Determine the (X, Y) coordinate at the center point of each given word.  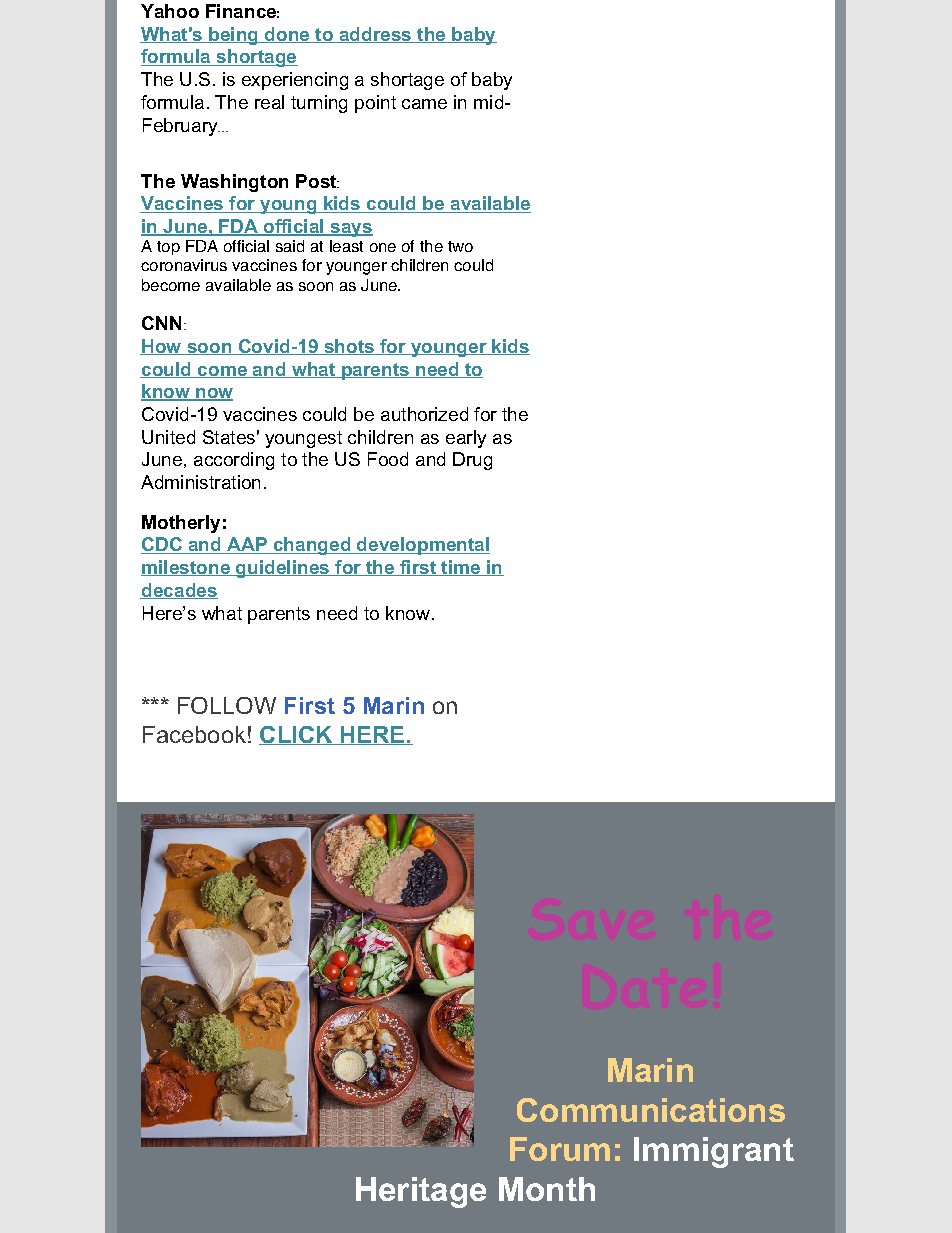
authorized (424, 414)
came (424, 104)
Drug (472, 461)
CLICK (297, 735)
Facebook (194, 734)
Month (547, 1189)
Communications (651, 1110)
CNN (161, 323)
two (460, 246)
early (466, 439)
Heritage (421, 1192)
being (233, 36)
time (460, 568)
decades (179, 591)
